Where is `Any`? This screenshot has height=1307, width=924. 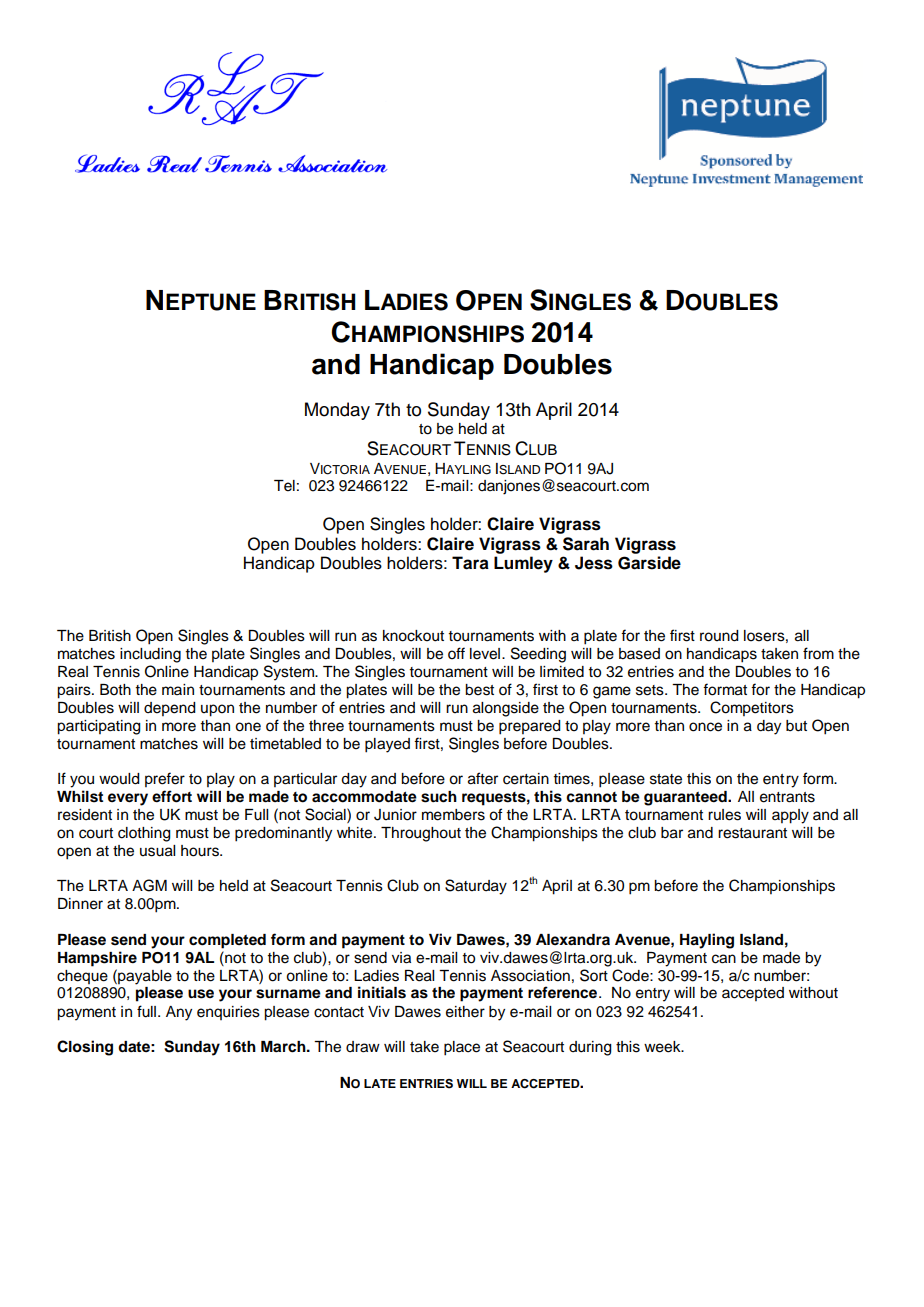 Any is located at coordinates (179, 1013).
